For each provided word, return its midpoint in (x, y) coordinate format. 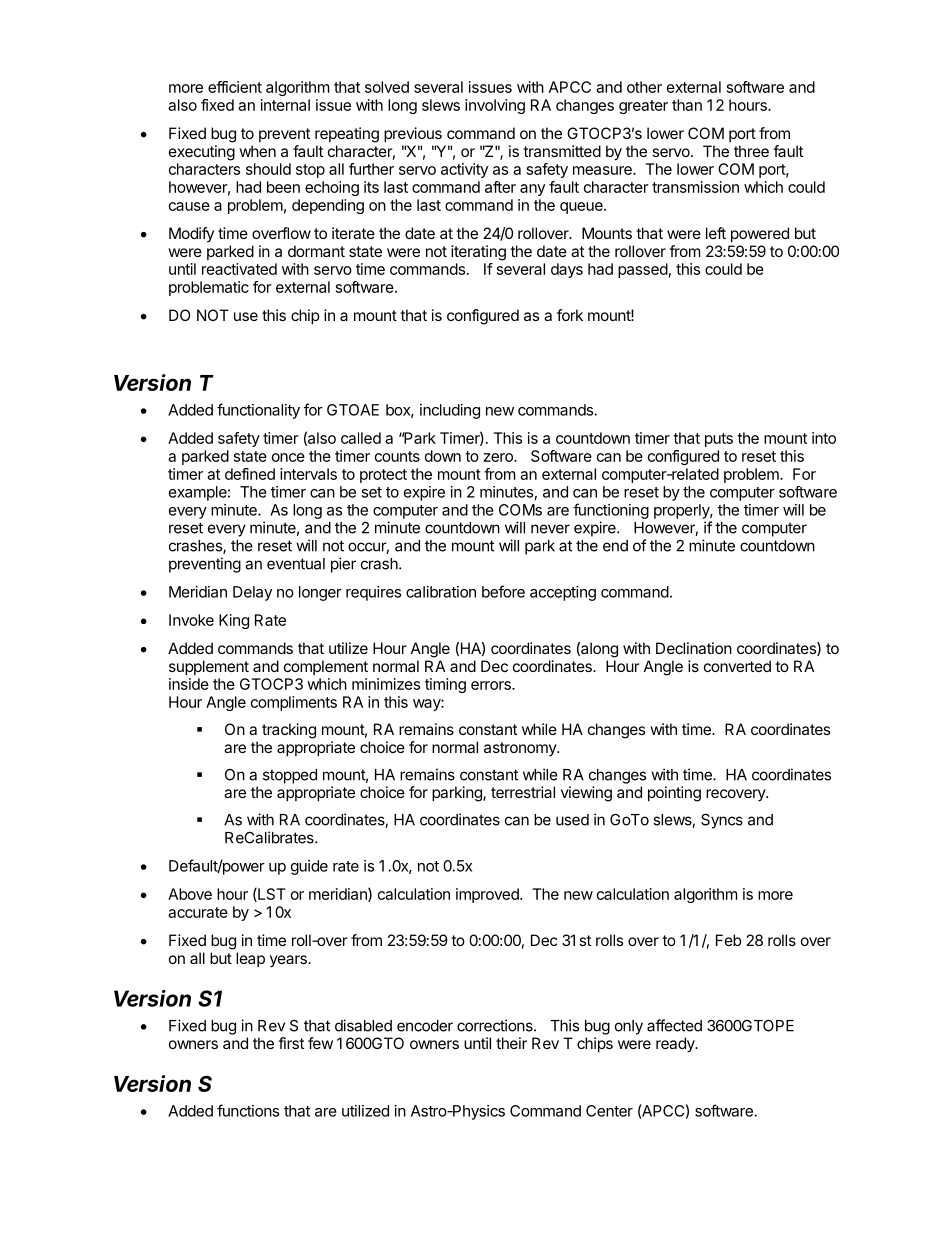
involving (495, 106)
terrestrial (523, 792)
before (503, 591)
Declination (694, 648)
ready (676, 1045)
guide (309, 867)
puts (719, 440)
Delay (252, 593)
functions (248, 1110)
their (511, 1043)
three (751, 151)
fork (570, 315)
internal (285, 105)
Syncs (722, 821)
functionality (258, 411)
